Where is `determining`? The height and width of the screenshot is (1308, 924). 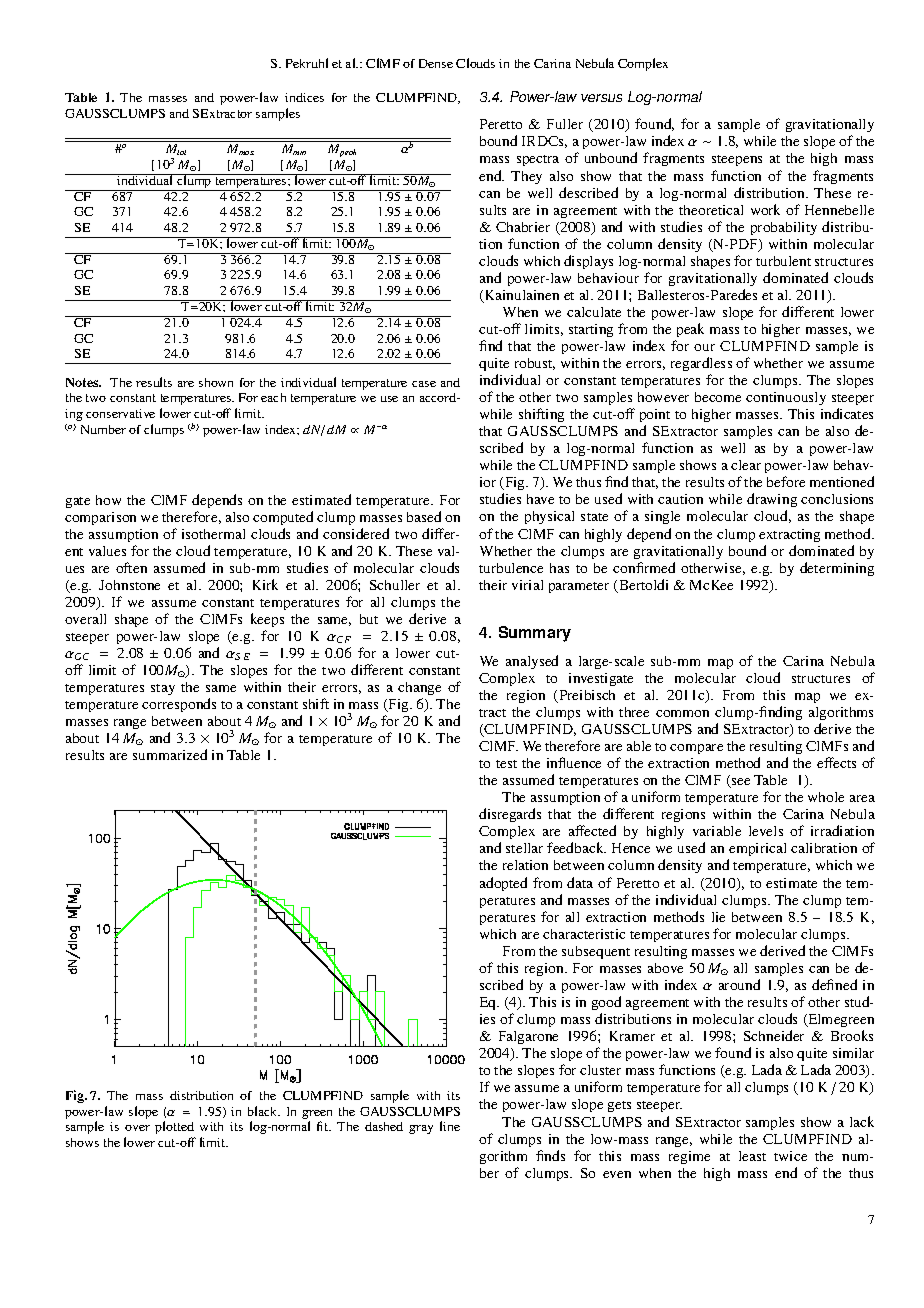 determining is located at coordinates (837, 569).
